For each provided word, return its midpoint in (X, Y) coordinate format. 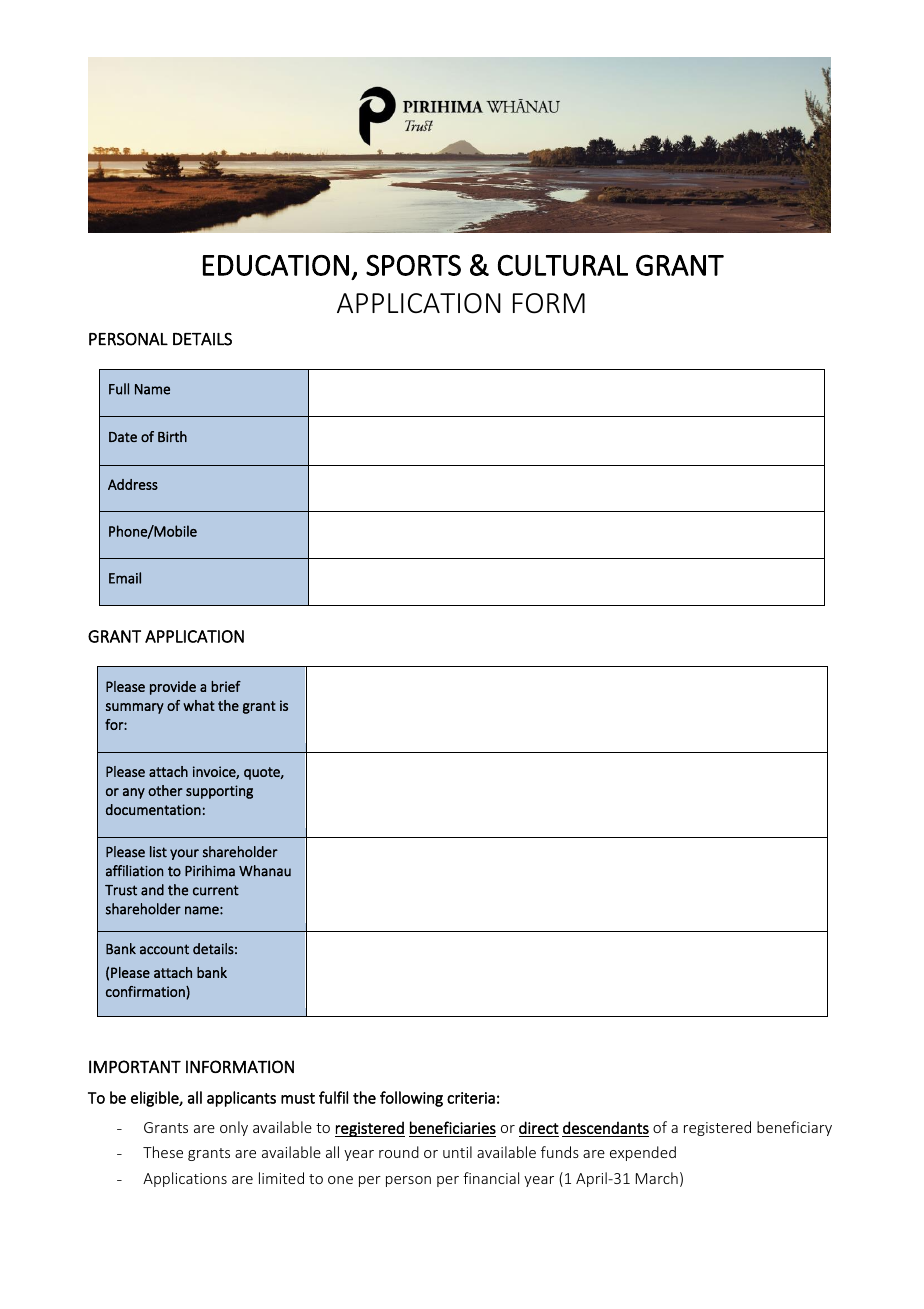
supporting (219, 792)
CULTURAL (563, 265)
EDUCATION (276, 265)
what (199, 705)
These (163, 1152)
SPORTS (413, 265)
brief (226, 686)
